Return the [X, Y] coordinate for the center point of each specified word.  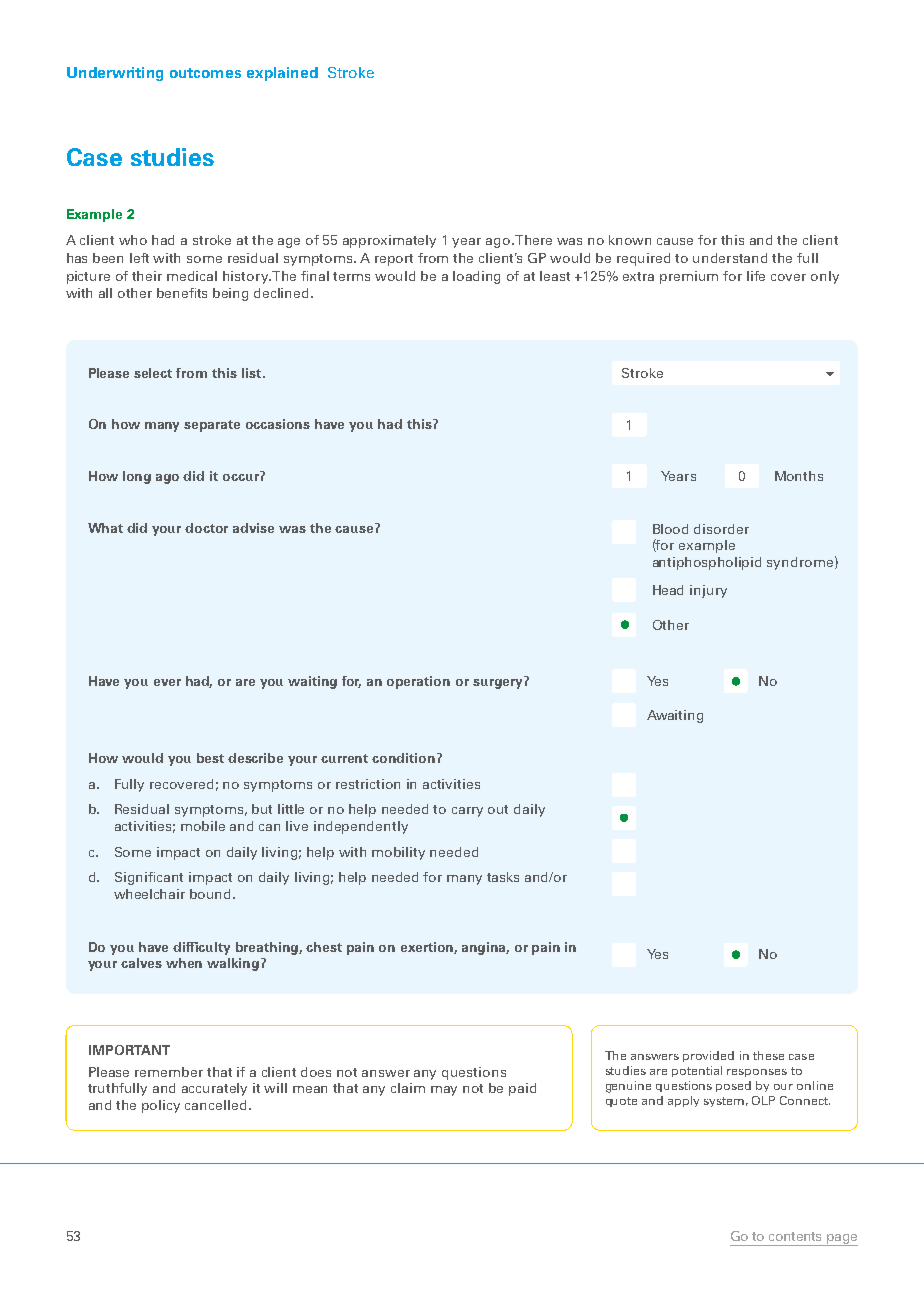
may [444, 1091]
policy [161, 1106]
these [768, 1055]
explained [282, 74]
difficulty [201, 948]
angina [485, 948]
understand [730, 258]
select [153, 373]
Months [799, 476]
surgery [497, 684]
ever [167, 682]
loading [476, 277]
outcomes [205, 73]
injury [708, 591]
